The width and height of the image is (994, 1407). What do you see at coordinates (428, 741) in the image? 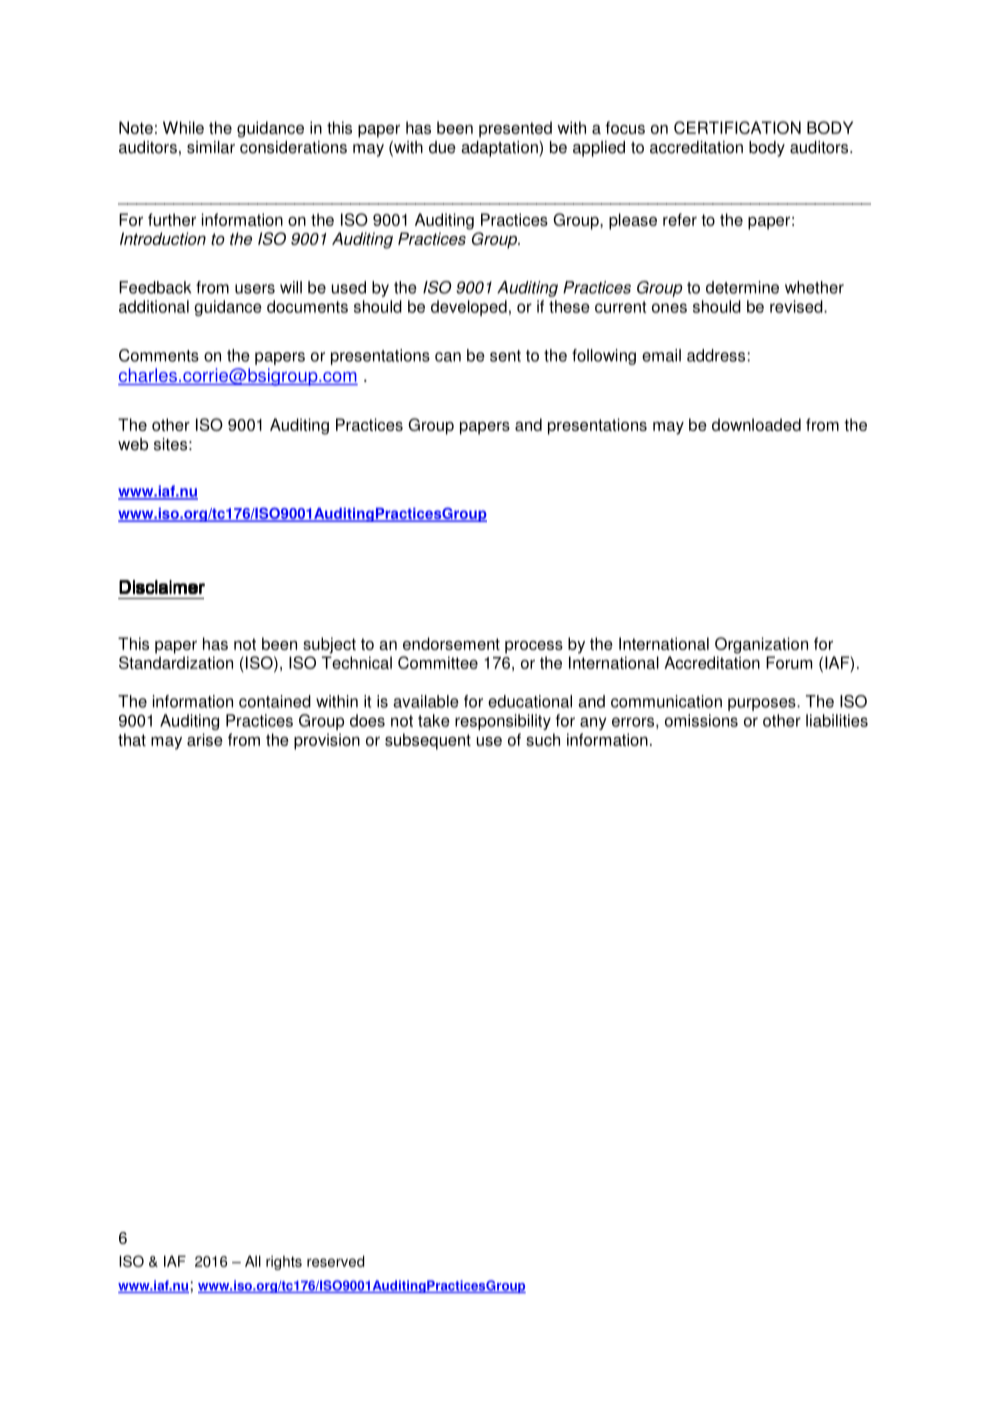
I see `subsequent` at bounding box center [428, 741].
